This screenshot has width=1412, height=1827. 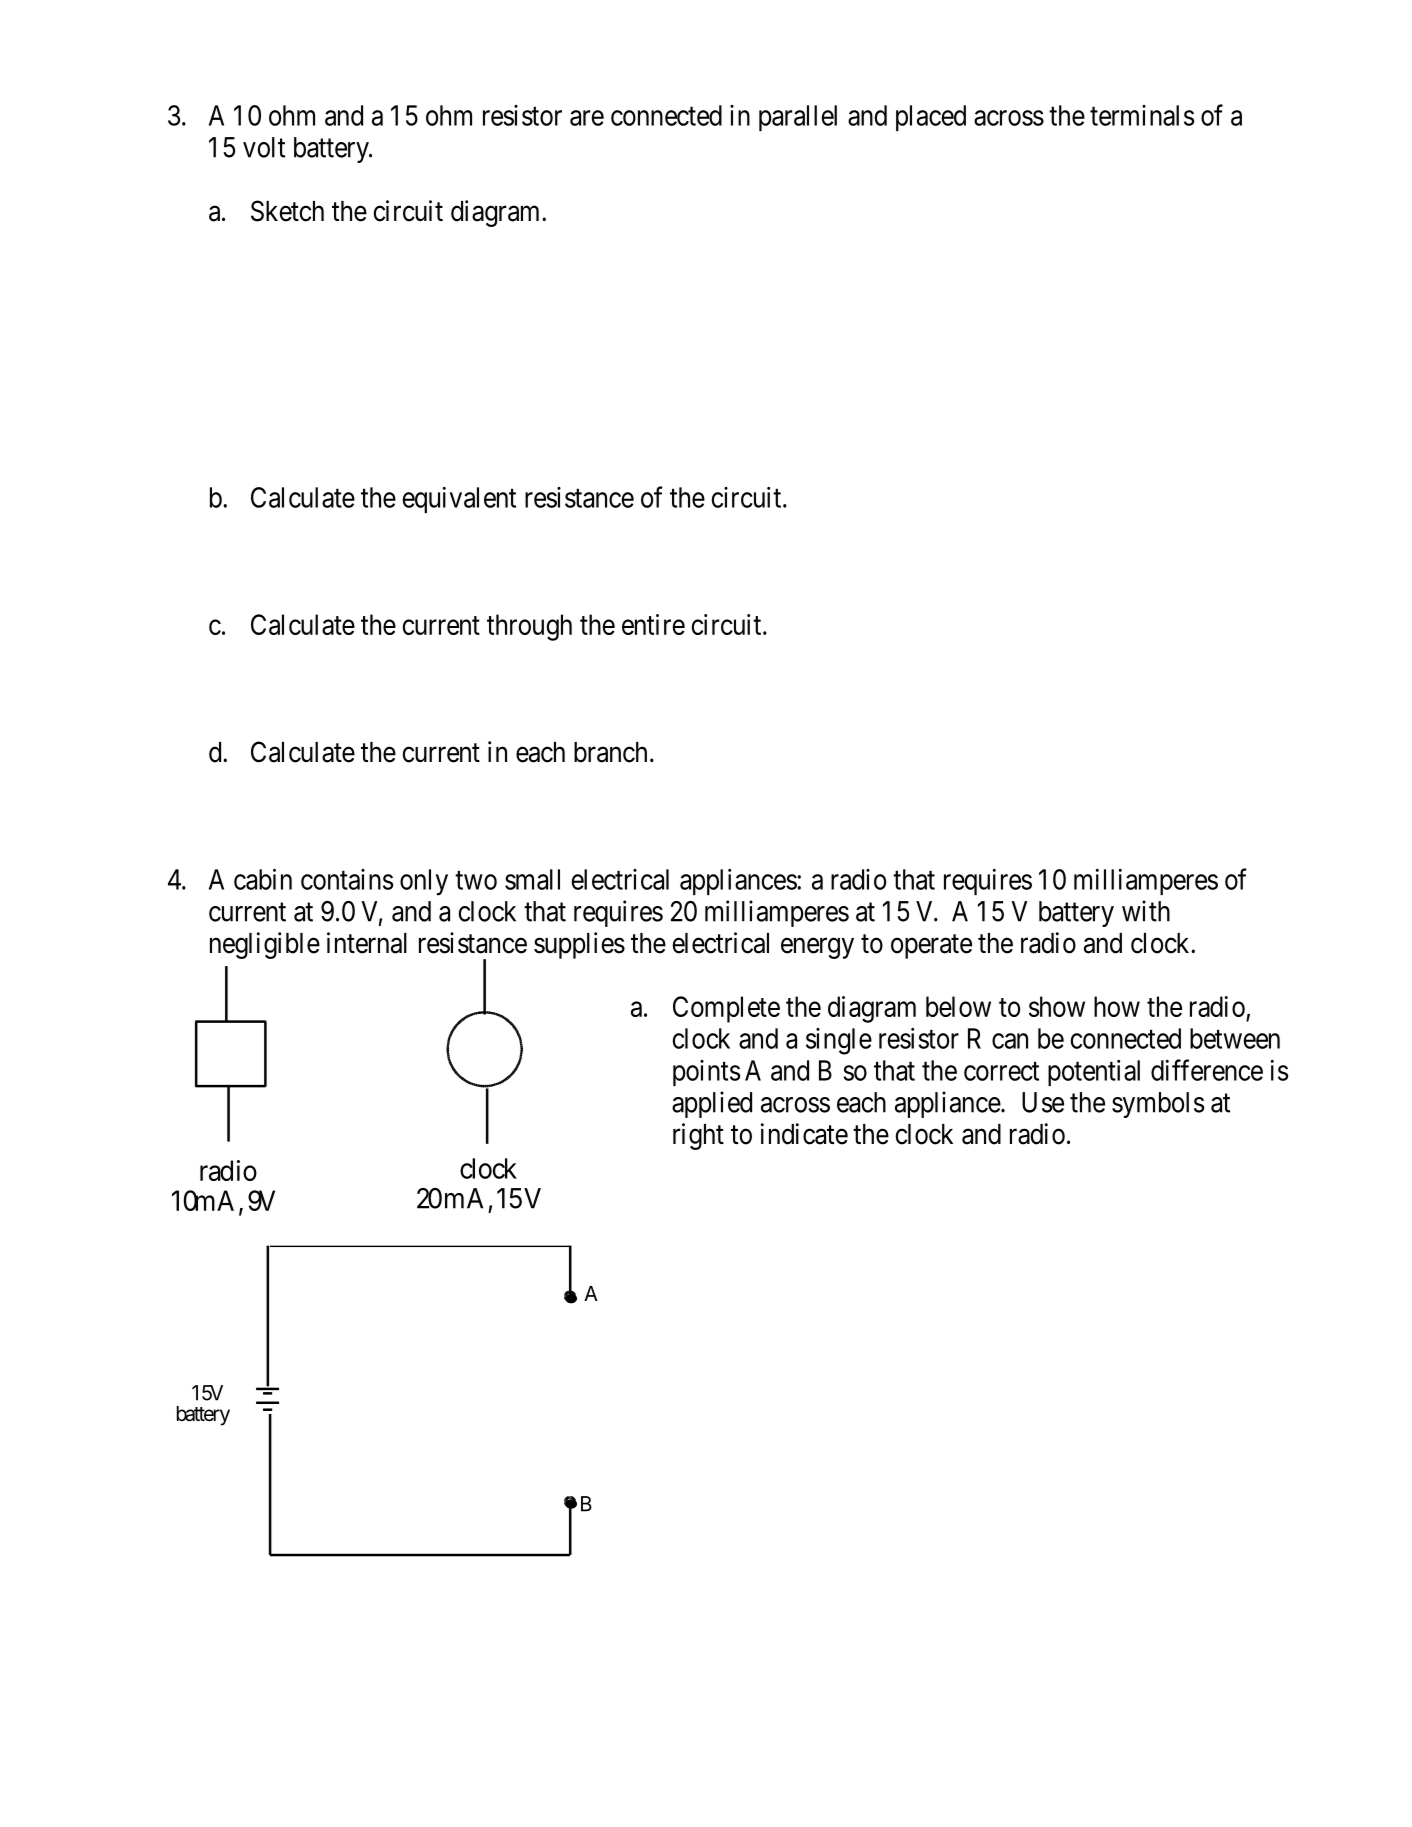 What do you see at coordinates (1158, 1105) in the screenshot?
I see `symbols` at bounding box center [1158, 1105].
